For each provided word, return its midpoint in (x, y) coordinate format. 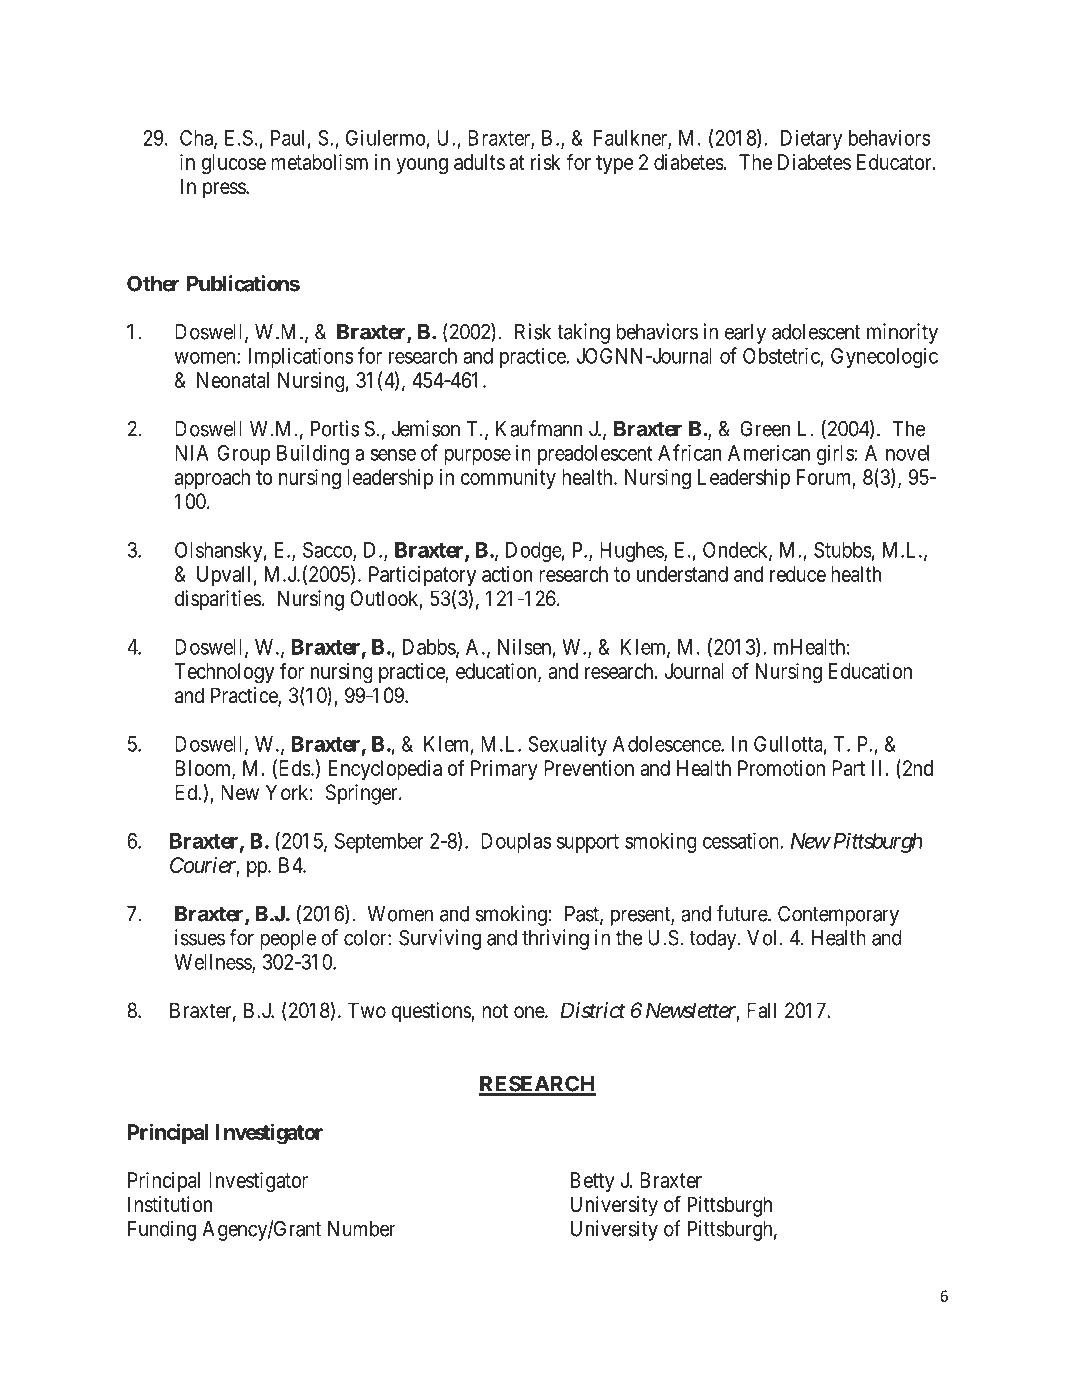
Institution (170, 1204)
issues (200, 937)
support (588, 843)
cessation (741, 840)
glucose (233, 164)
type (615, 164)
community (508, 479)
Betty (593, 1182)
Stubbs (842, 550)
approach (212, 479)
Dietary (811, 139)
